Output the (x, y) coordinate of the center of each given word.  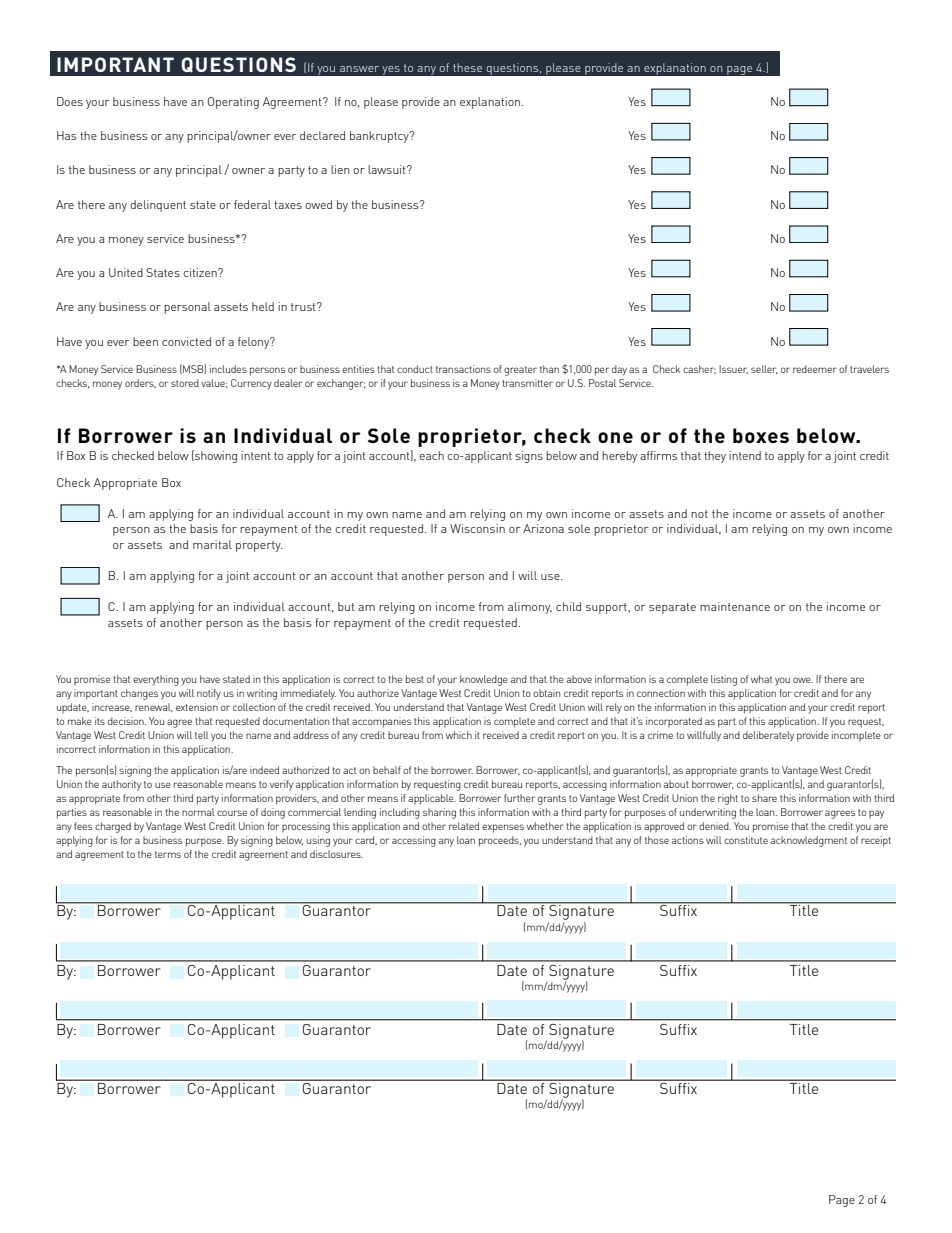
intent (256, 455)
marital (212, 544)
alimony (530, 608)
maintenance (735, 606)
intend (745, 455)
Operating (233, 103)
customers (357, 697)
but (346, 606)
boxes (761, 435)
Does (70, 101)
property (259, 546)
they (715, 457)
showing (215, 456)
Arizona (543, 528)
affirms (659, 455)
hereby (619, 457)
